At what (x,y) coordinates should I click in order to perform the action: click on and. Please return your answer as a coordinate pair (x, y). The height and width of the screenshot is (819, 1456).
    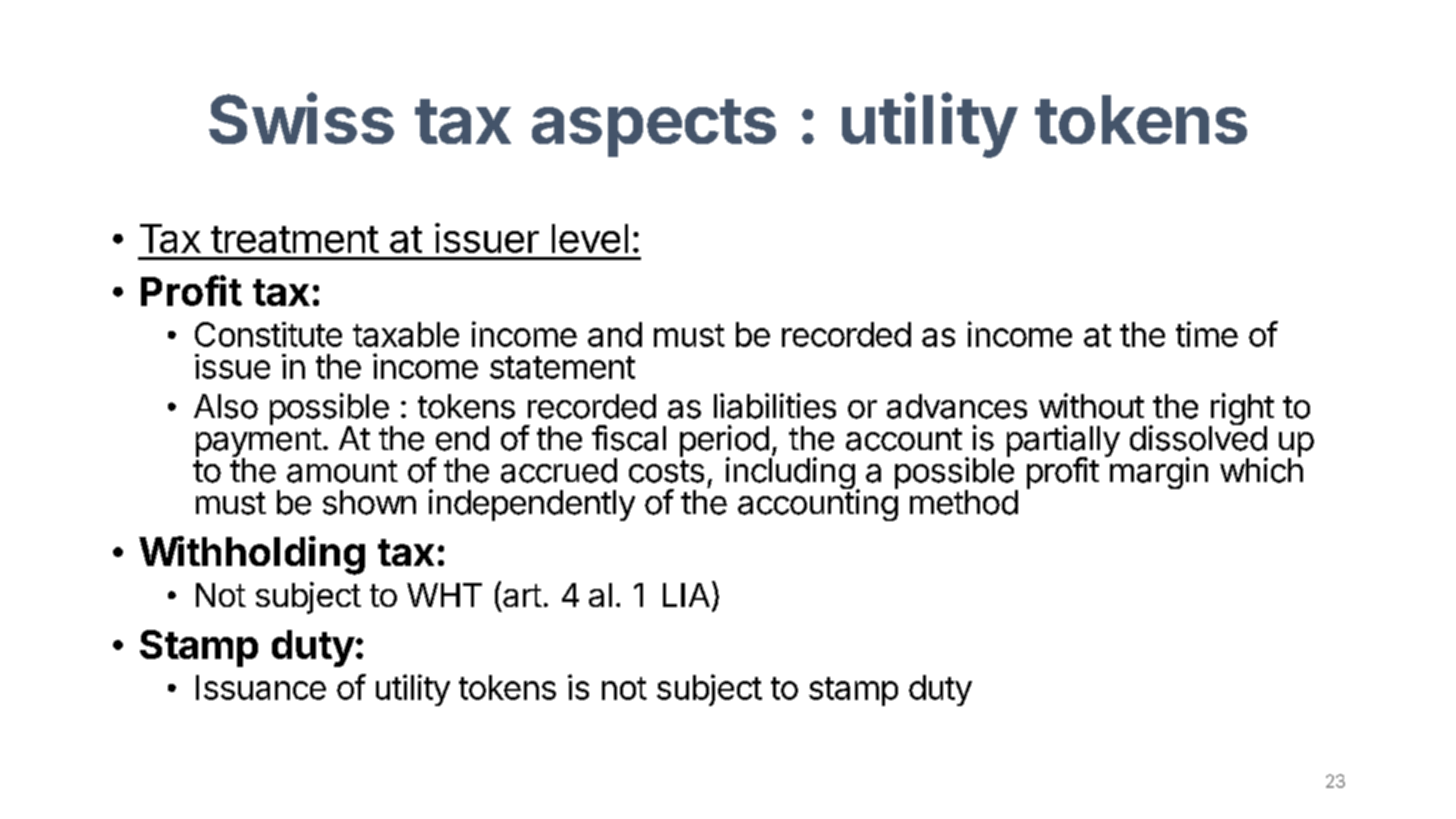
    Looking at the image, I should click on (615, 334).
